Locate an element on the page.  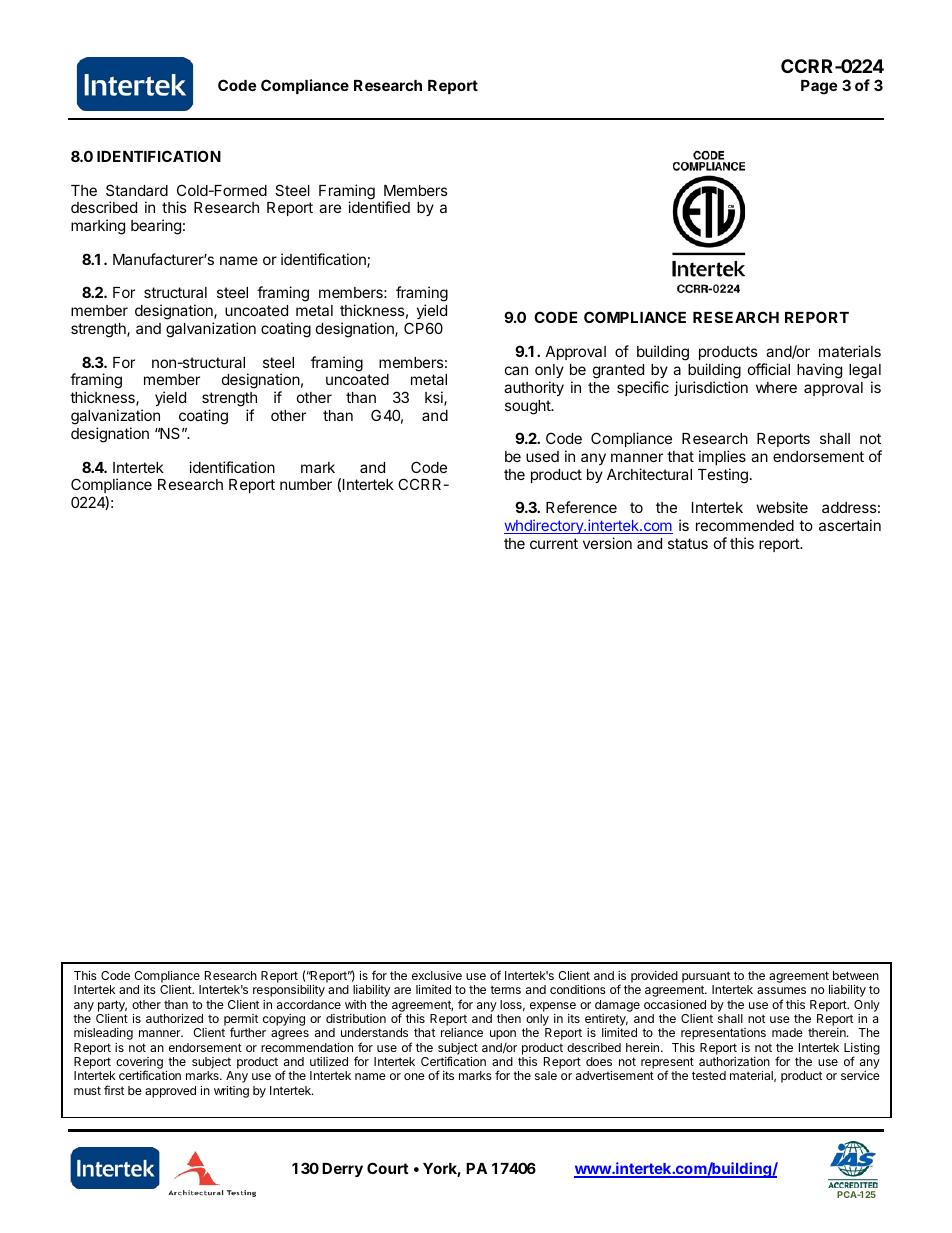
Standard is located at coordinates (137, 190).
